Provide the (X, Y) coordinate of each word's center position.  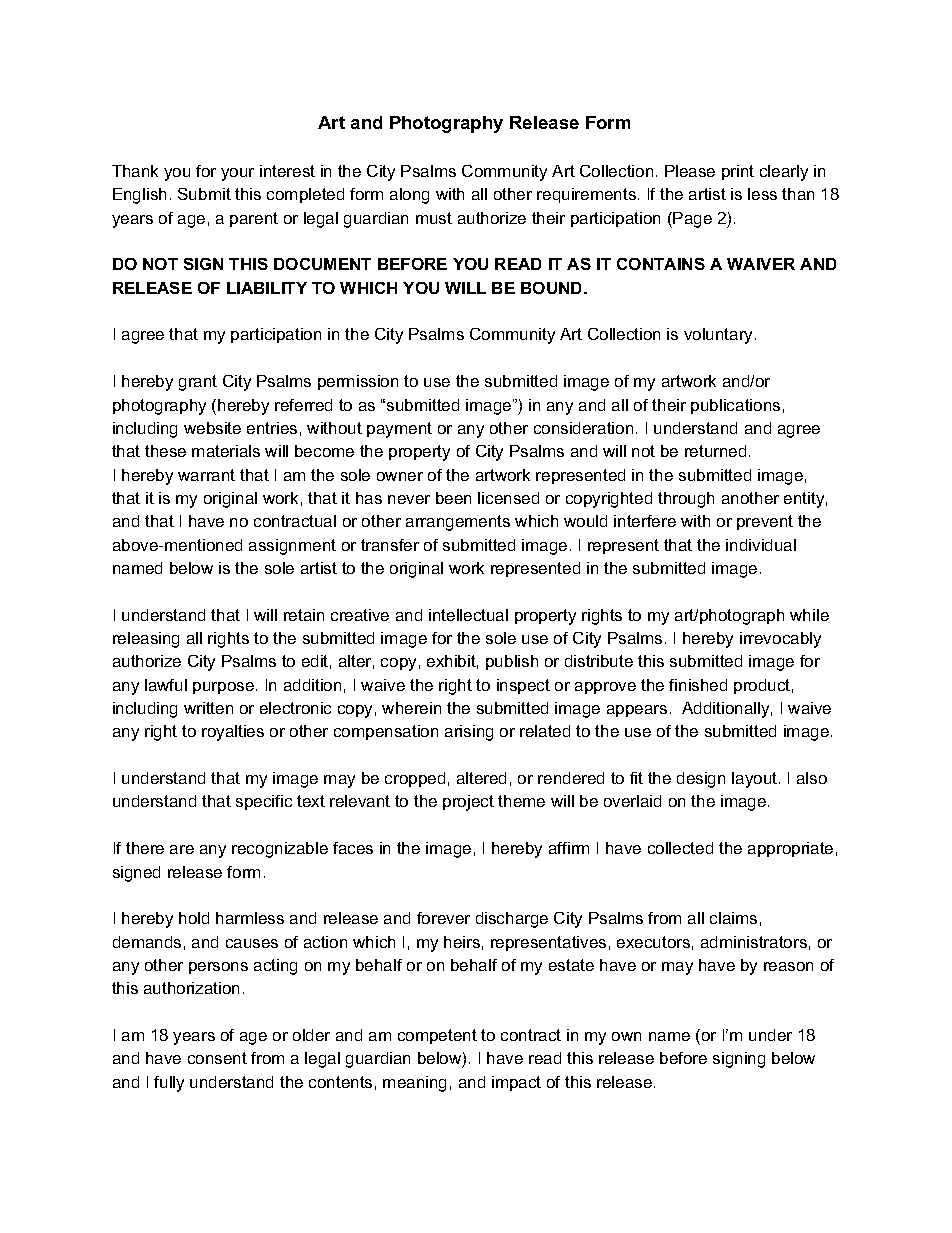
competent (437, 1036)
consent (217, 1058)
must (434, 218)
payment (399, 430)
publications (735, 406)
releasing (146, 640)
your (237, 174)
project (468, 803)
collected (680, 848)
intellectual (468, 615)
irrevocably (780, 640)
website (212, 428)
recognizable (280, 850)
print (738, 172)
